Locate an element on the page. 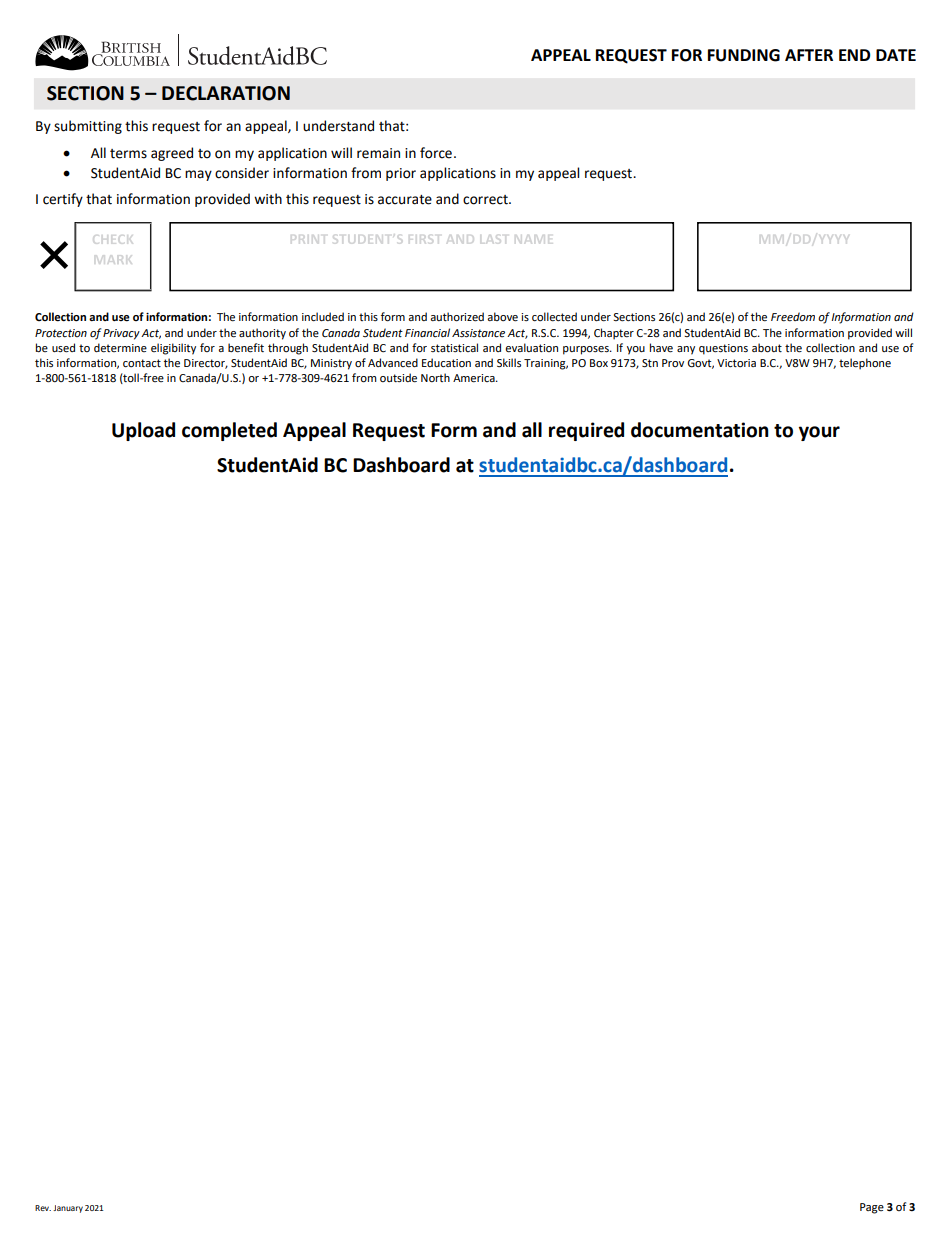 This page has width=952, height=1233. submitting is located at coordinates (88, 127).
